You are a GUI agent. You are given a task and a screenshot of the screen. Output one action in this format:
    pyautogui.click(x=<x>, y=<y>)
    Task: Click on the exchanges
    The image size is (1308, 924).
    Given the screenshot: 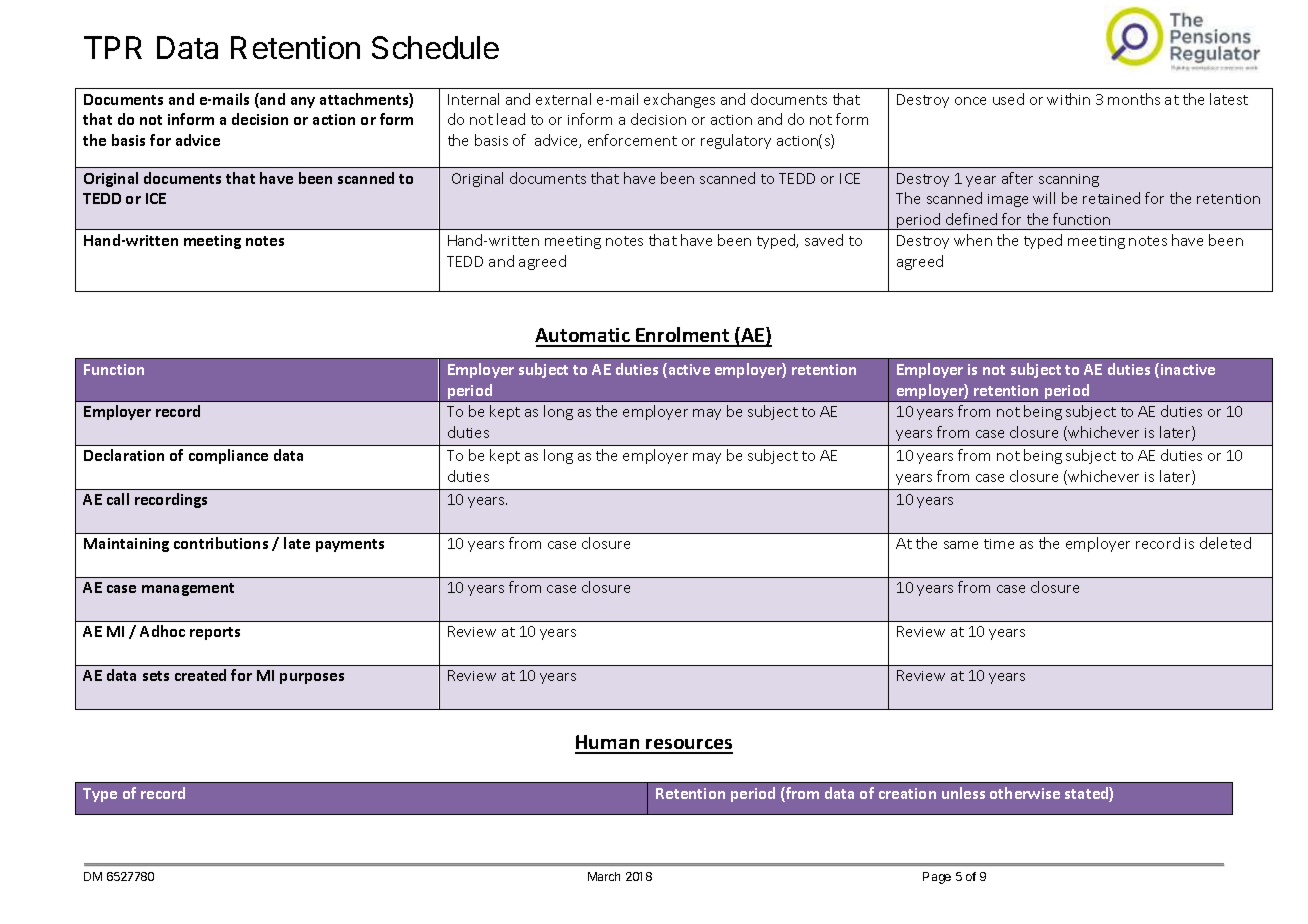 What is the action you would take?
    pyautogui.click(x=679, y=100)
